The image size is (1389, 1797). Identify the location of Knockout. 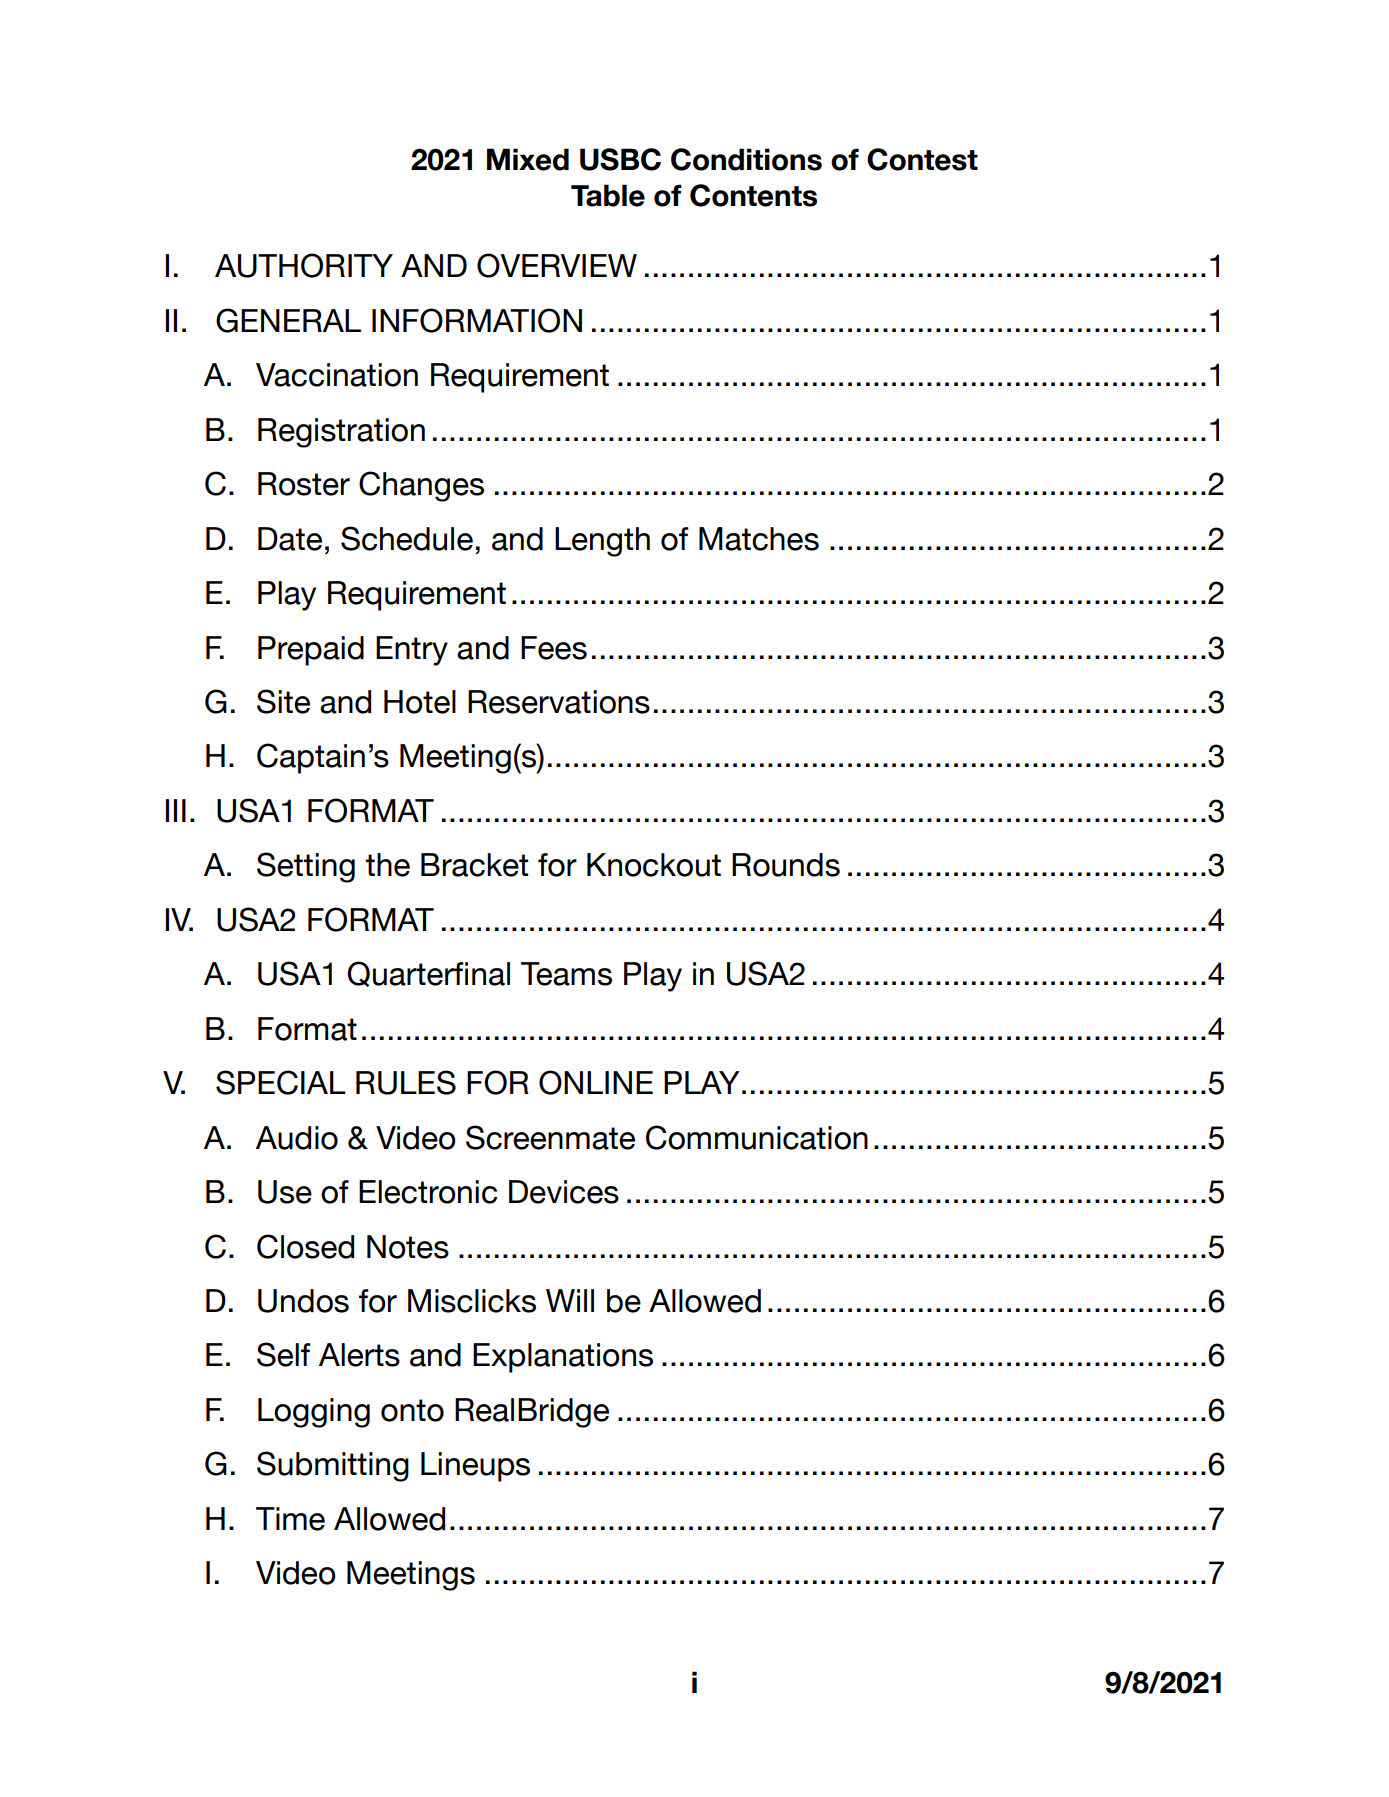
(654, 865).
